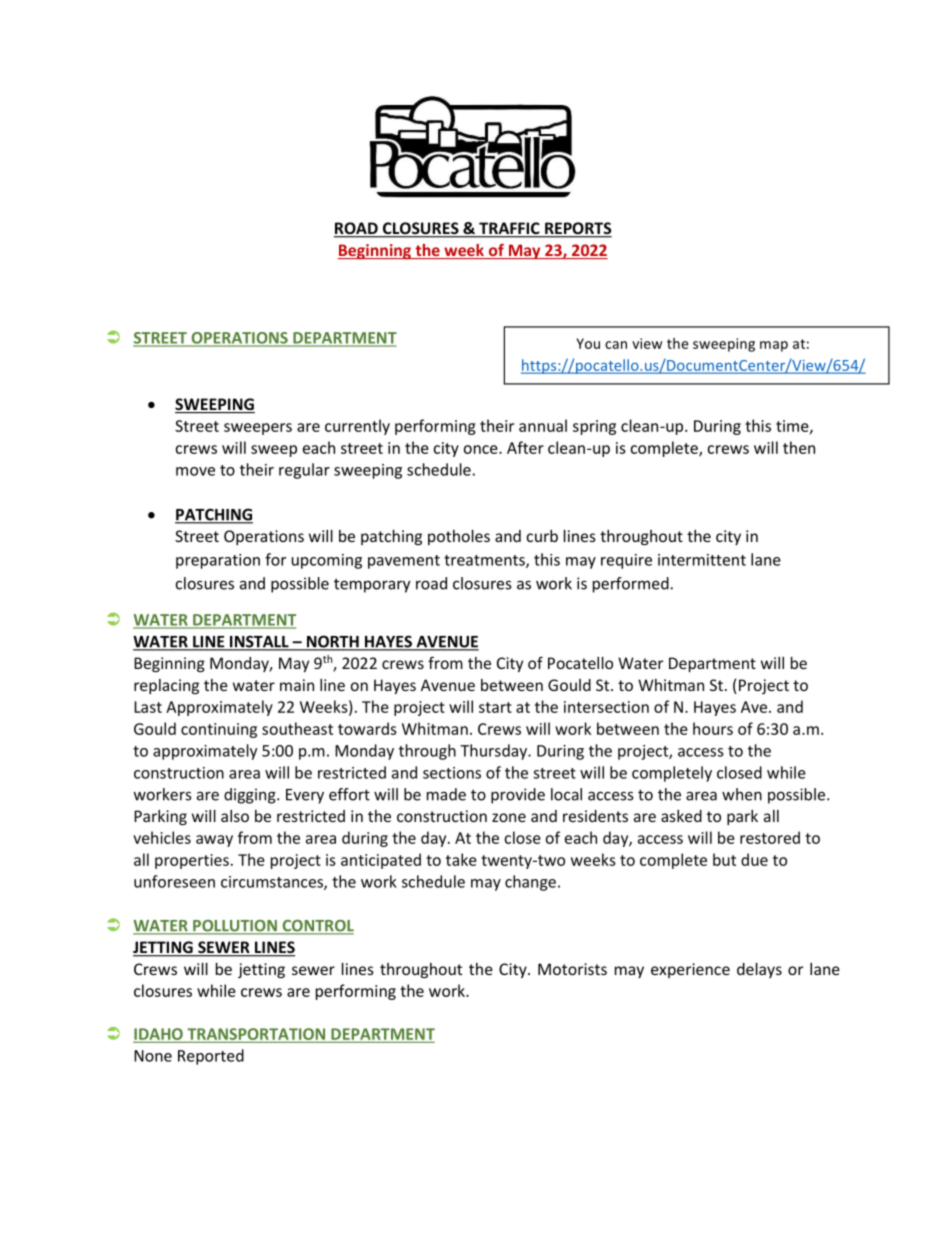  Describe the element at coordinates (195, 471) in the page. I see `move` at that location.
